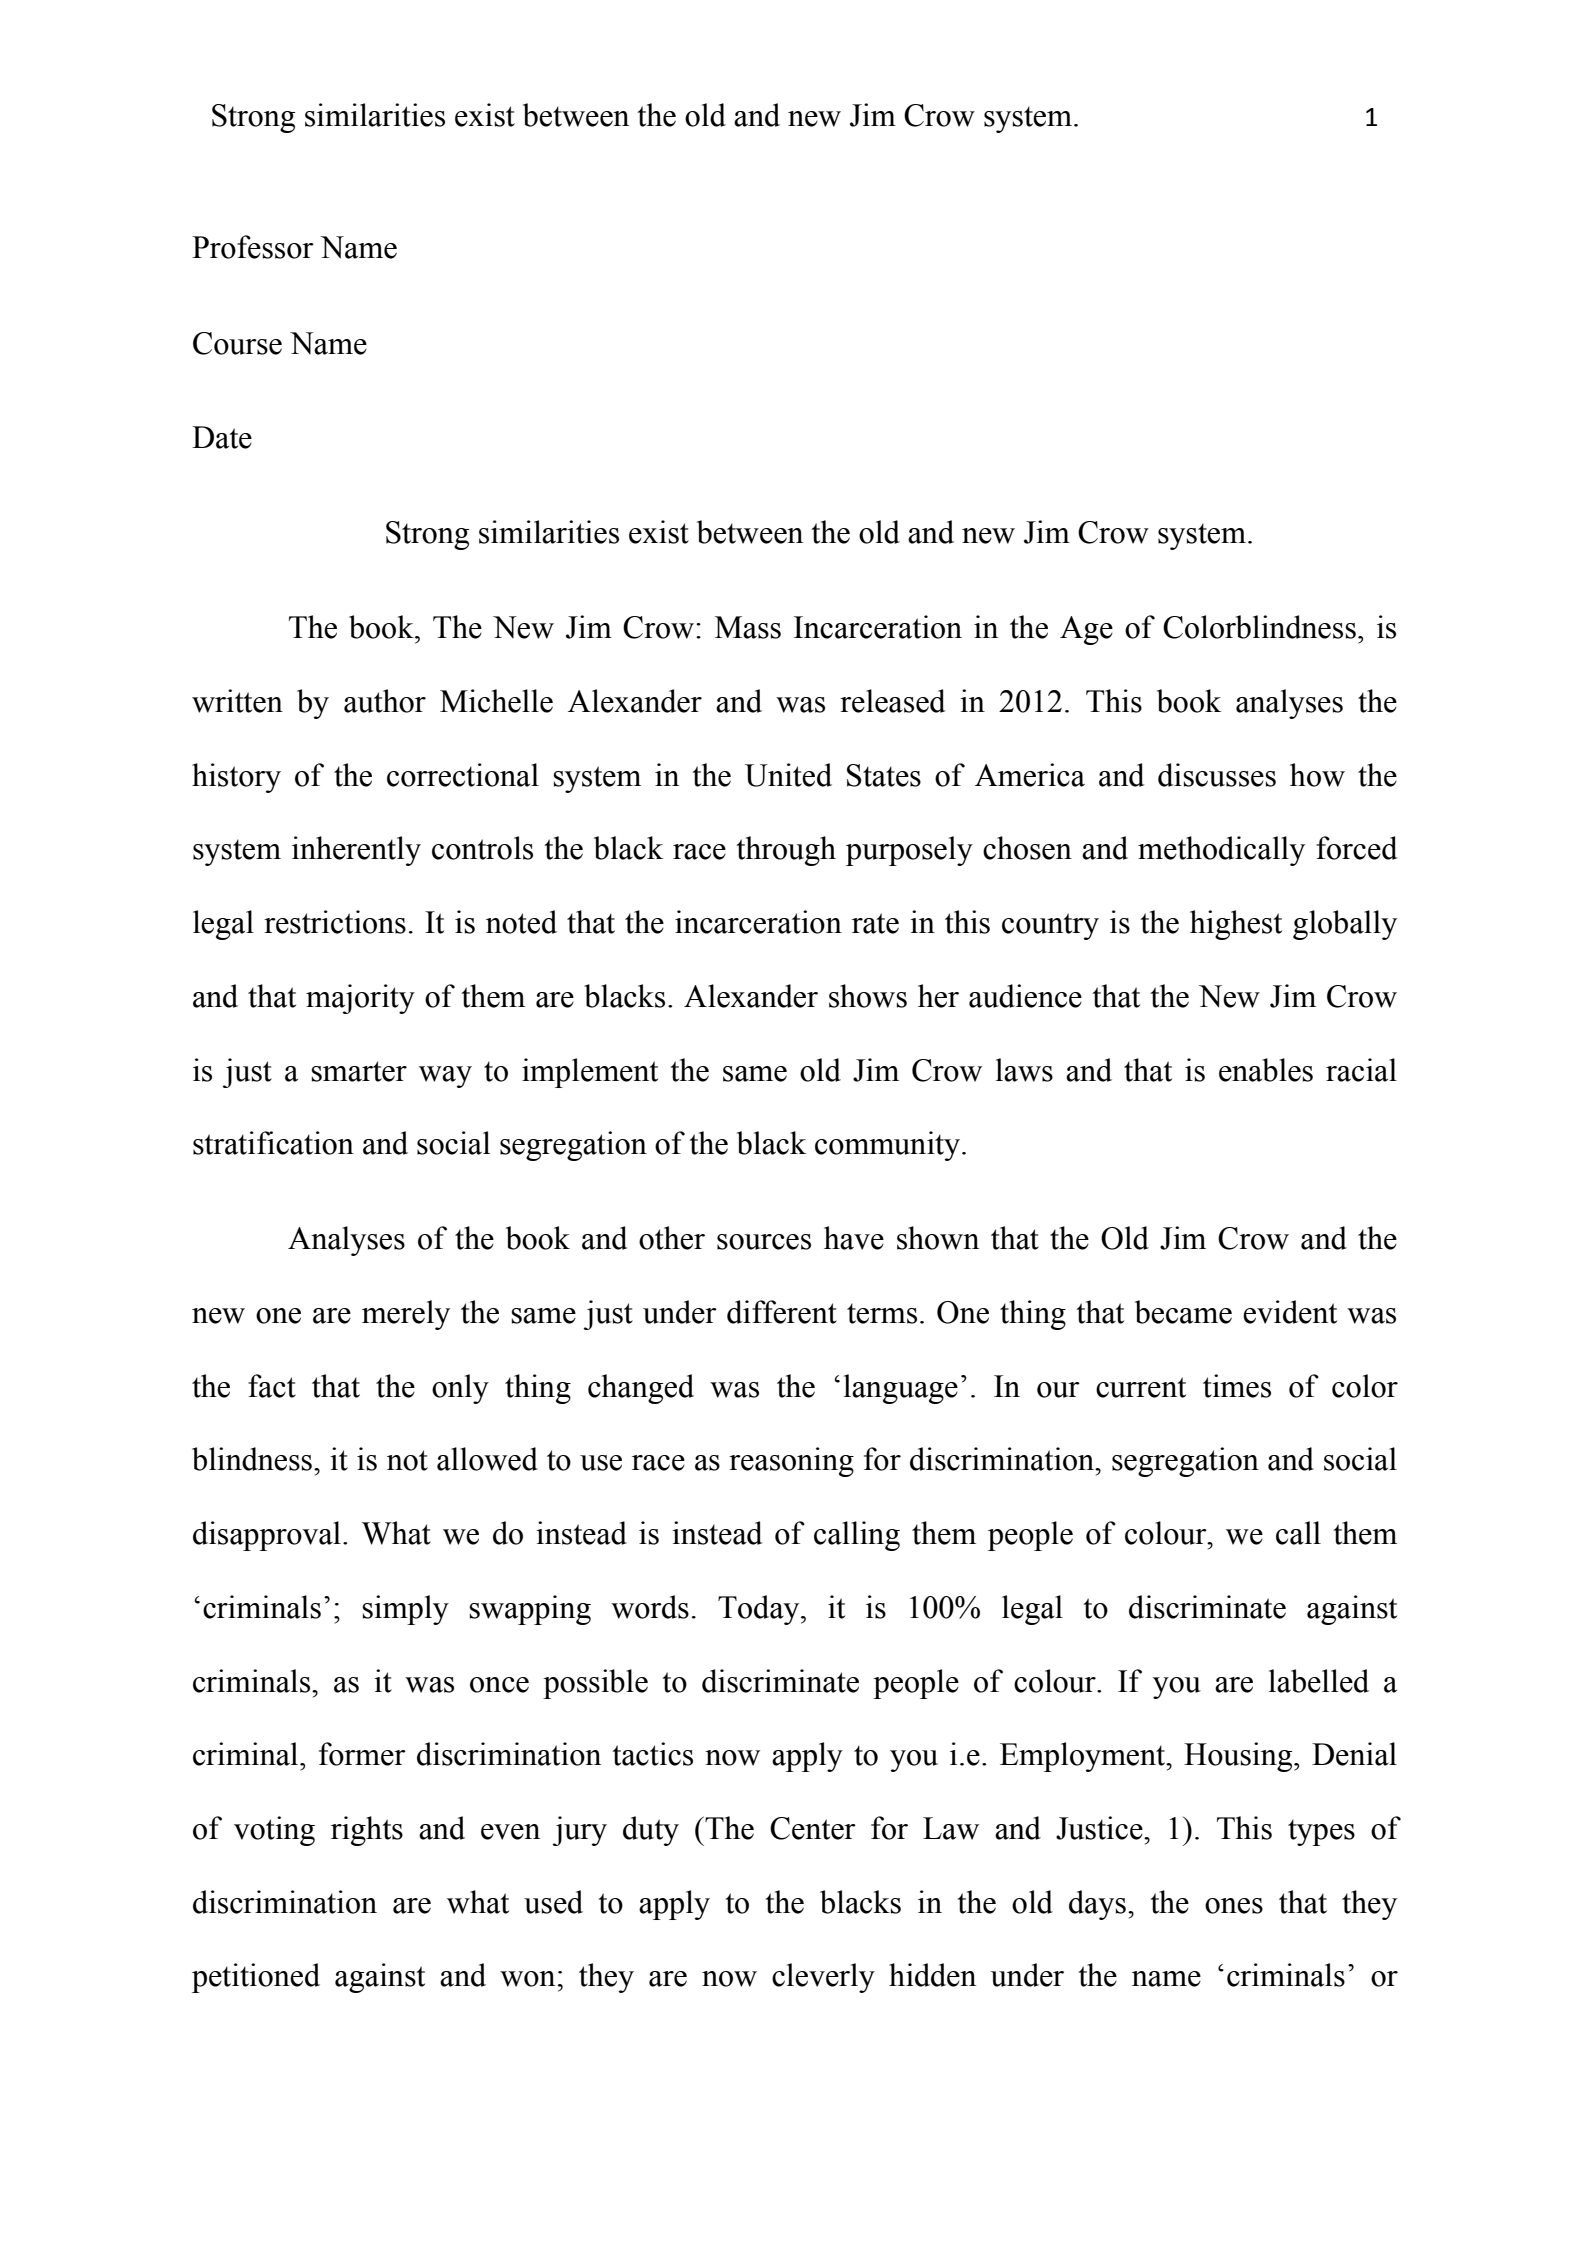  I want to click on smarter, so click(359, 1071).
